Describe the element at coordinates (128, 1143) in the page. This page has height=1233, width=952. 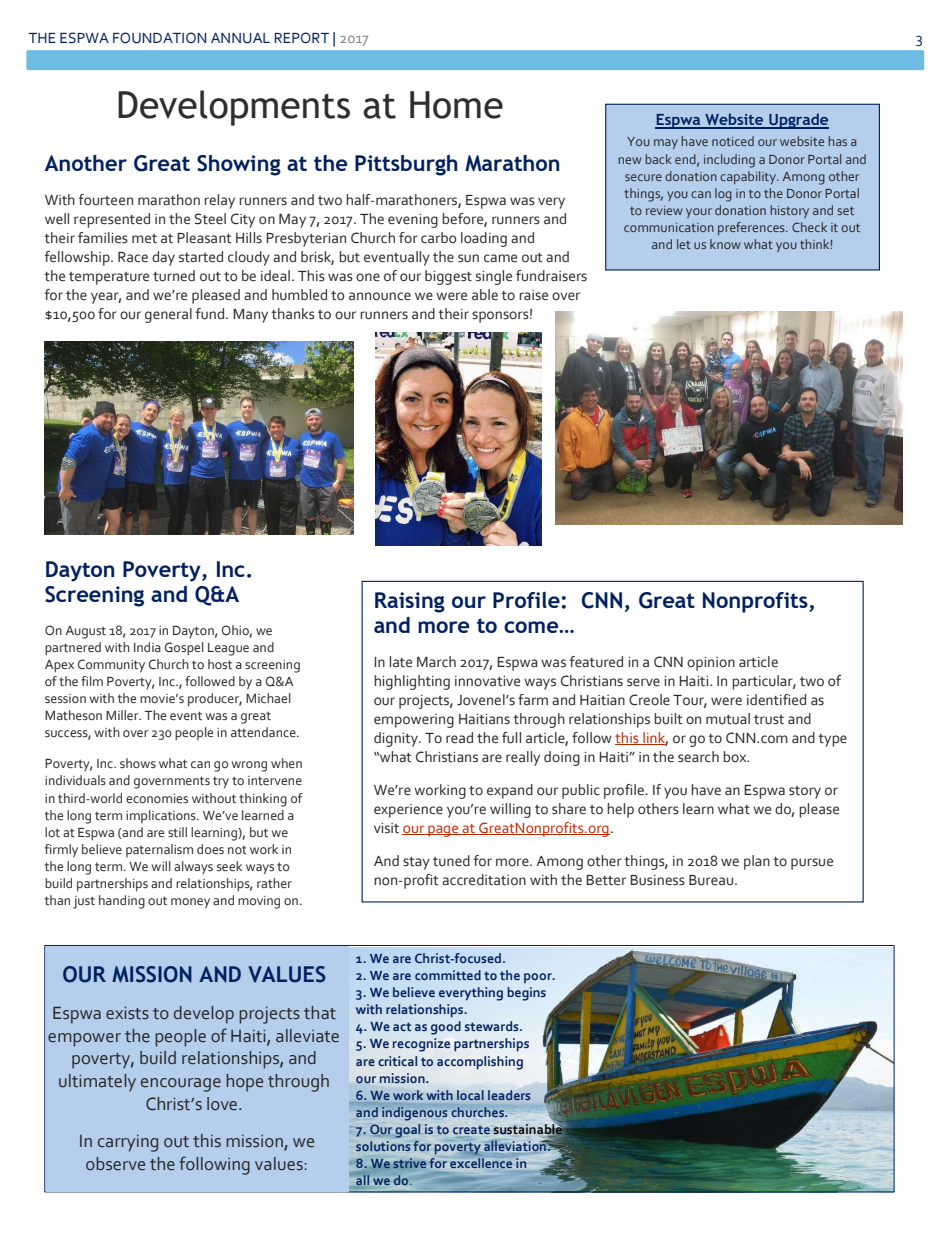
I see `carrying` at that location.
